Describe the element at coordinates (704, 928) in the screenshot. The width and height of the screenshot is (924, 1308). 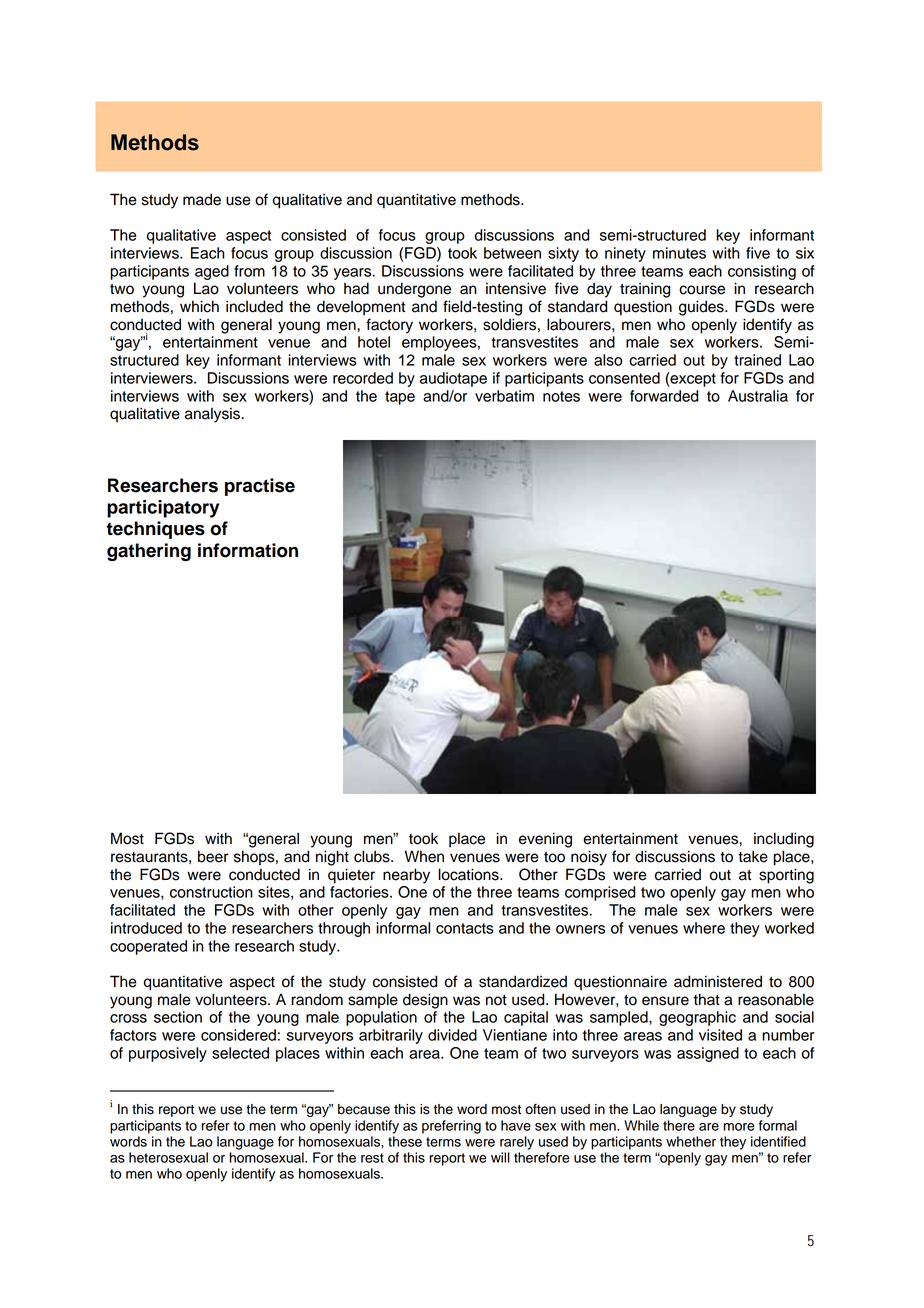
I see `where` at that location.
